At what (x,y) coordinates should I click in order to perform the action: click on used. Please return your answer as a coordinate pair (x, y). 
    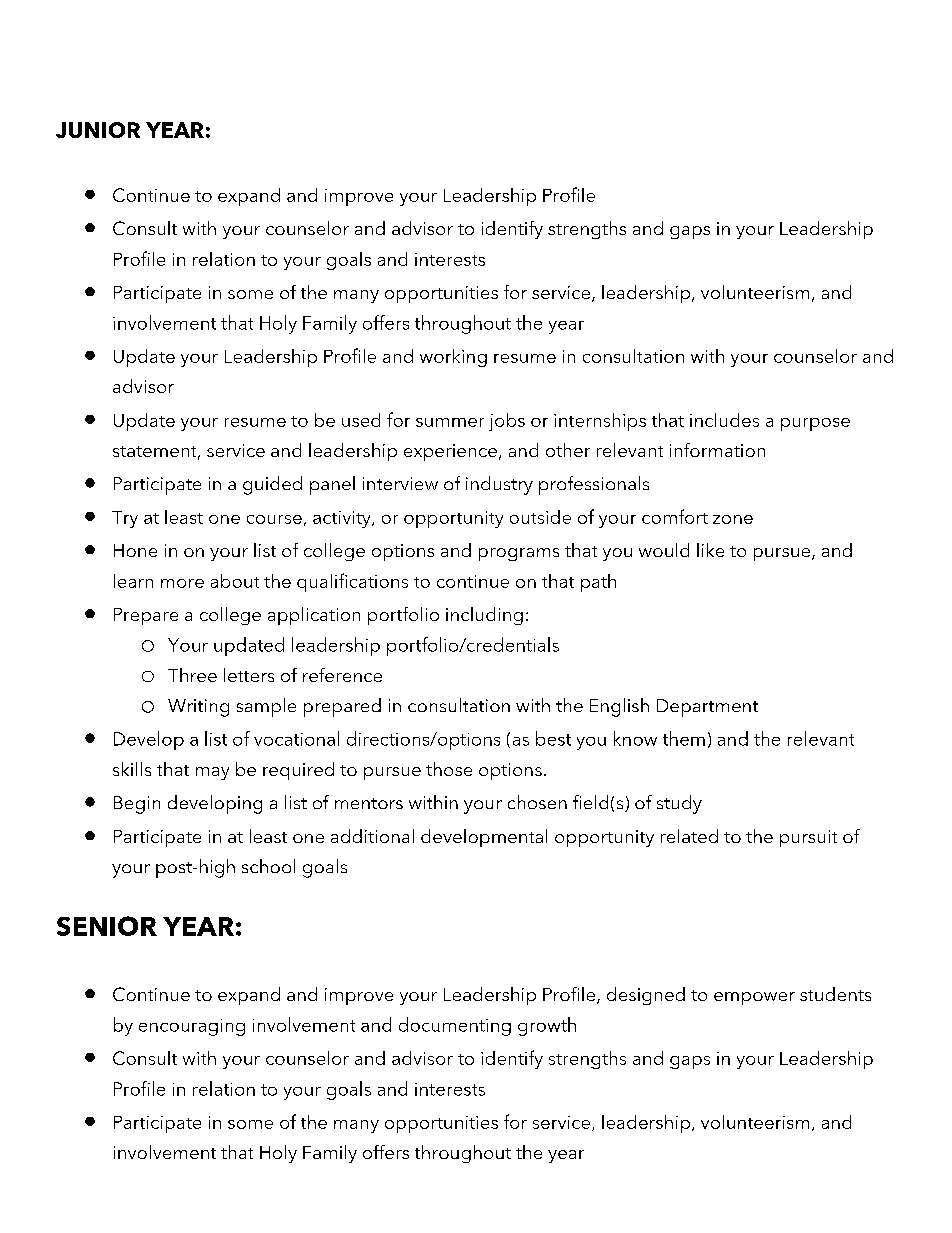
    Looking at the image, I should click on (361, 420).
